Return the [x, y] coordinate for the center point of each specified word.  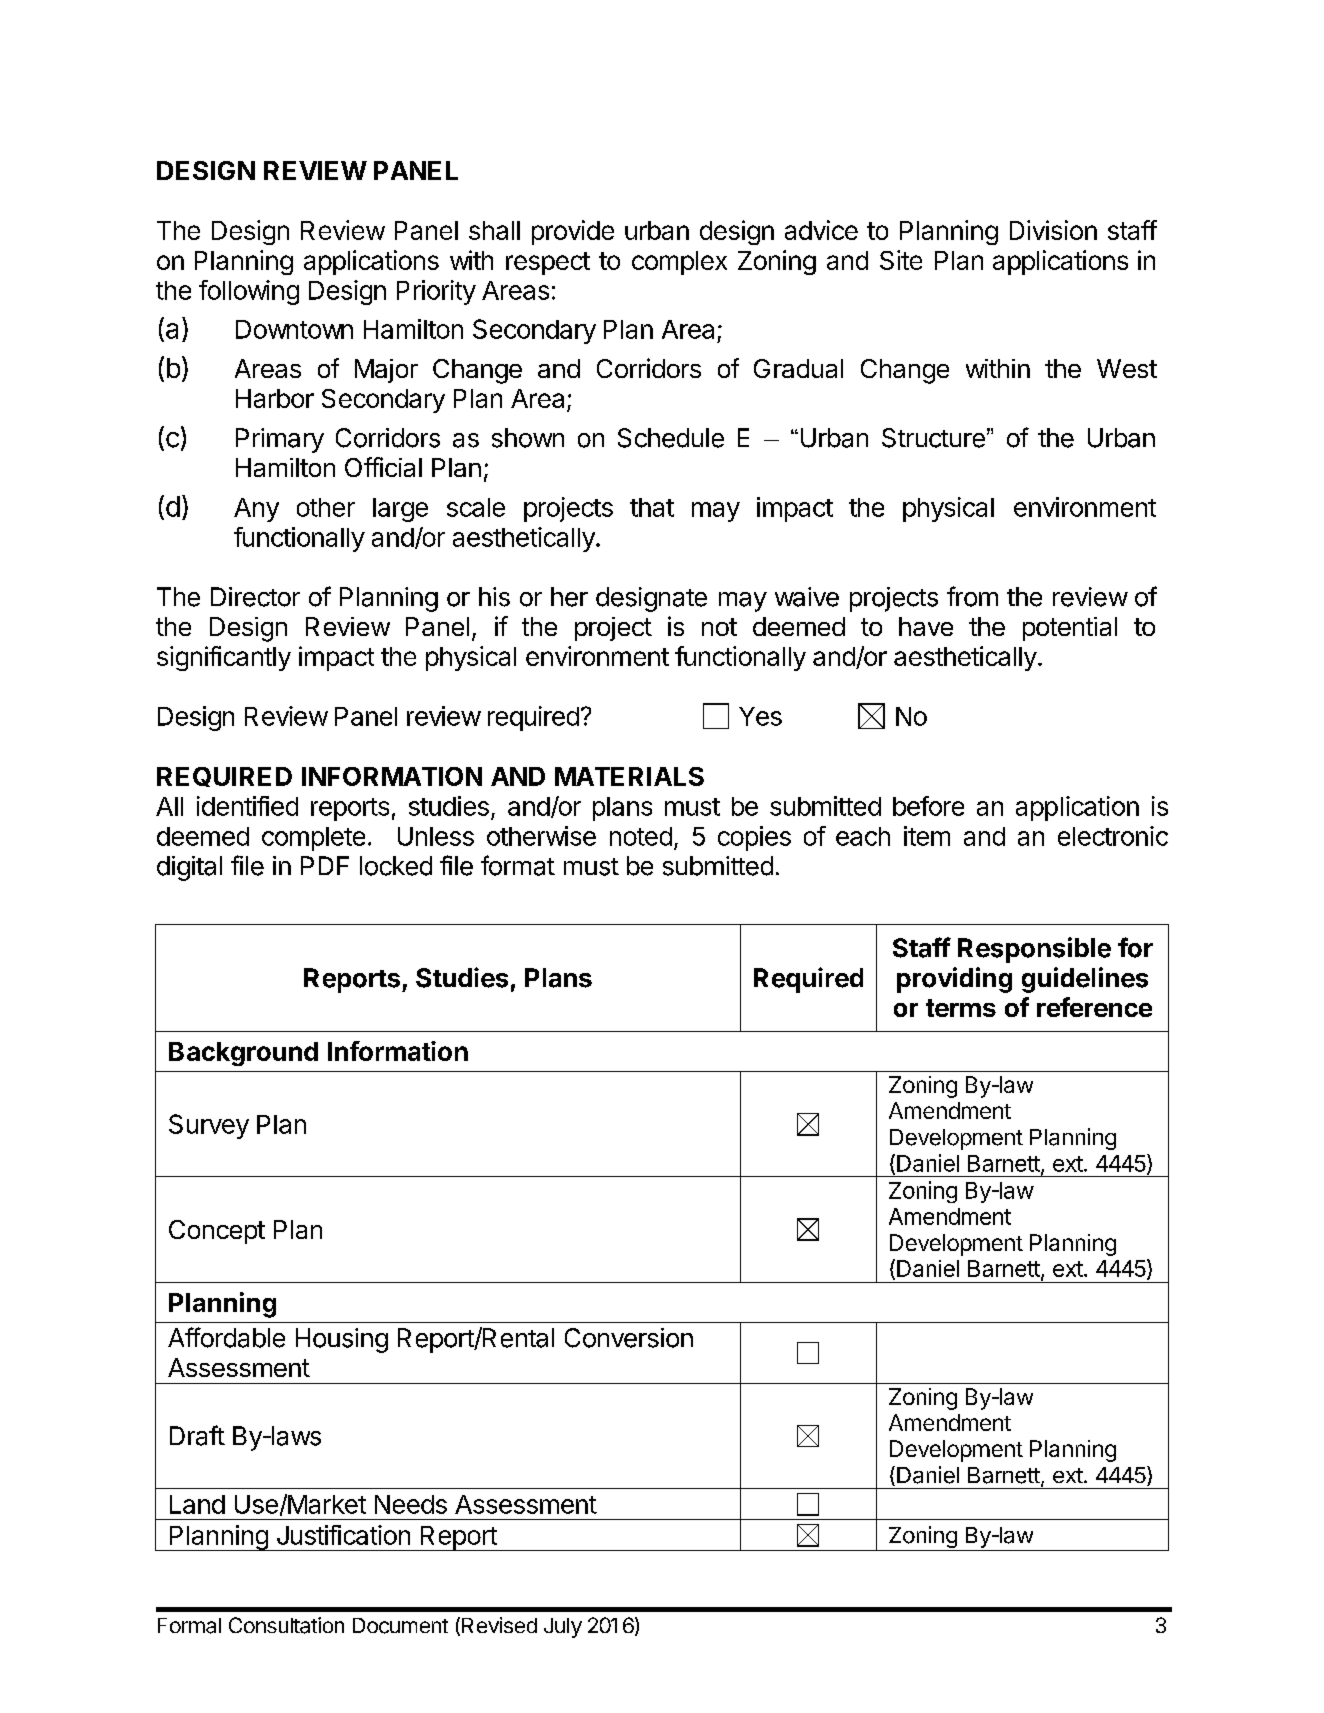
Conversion [629, 1338]
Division [1053, 230]
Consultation [286, 1625]
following [249, 292]
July [563, 1628]
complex [679, 263]
